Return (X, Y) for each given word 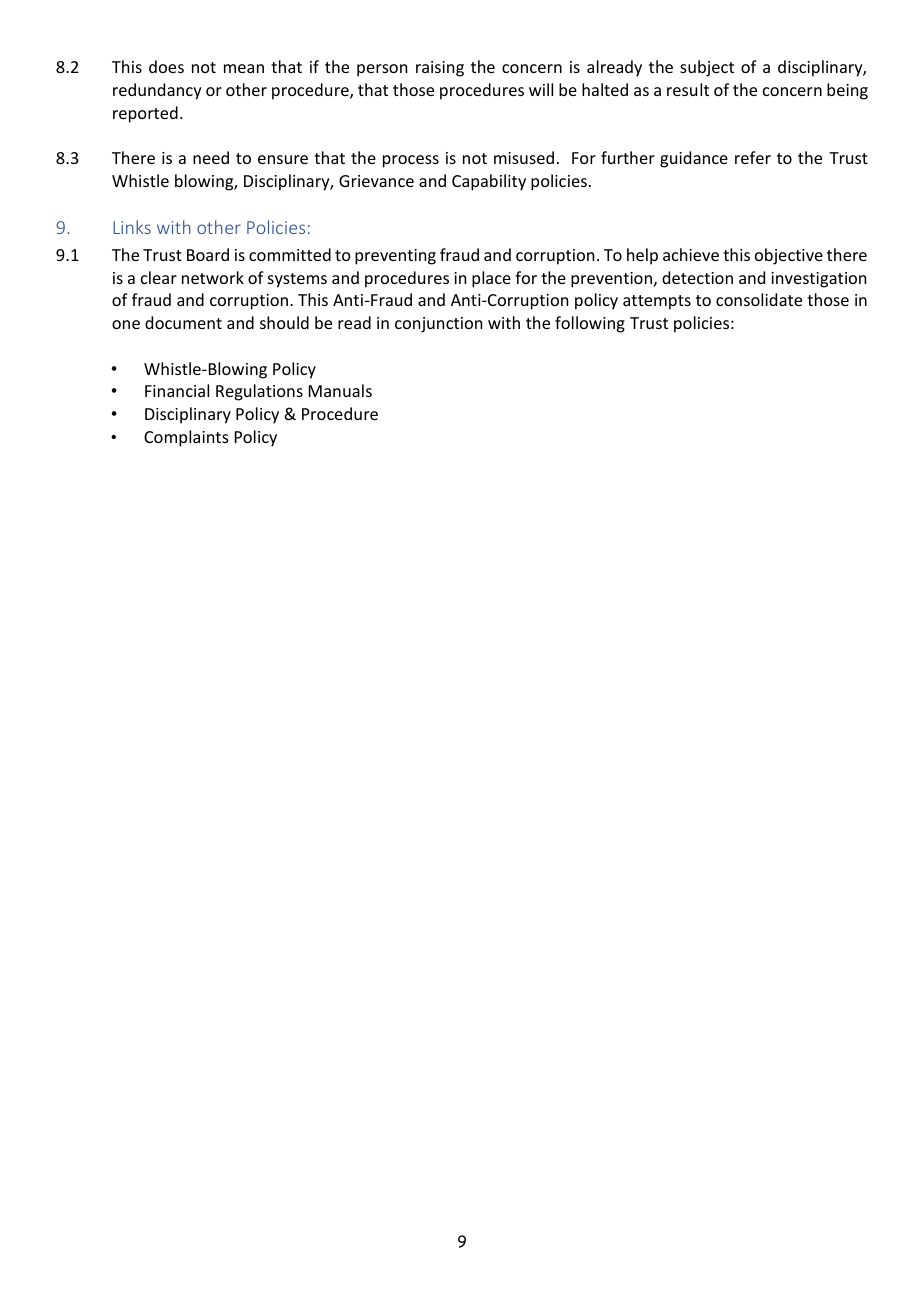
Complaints (186, 438)
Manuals (340, 390)
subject (707, 68)
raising (440, 69)
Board (208, 254)
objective (789, 256)
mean (244, 68)
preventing (395, 257)
